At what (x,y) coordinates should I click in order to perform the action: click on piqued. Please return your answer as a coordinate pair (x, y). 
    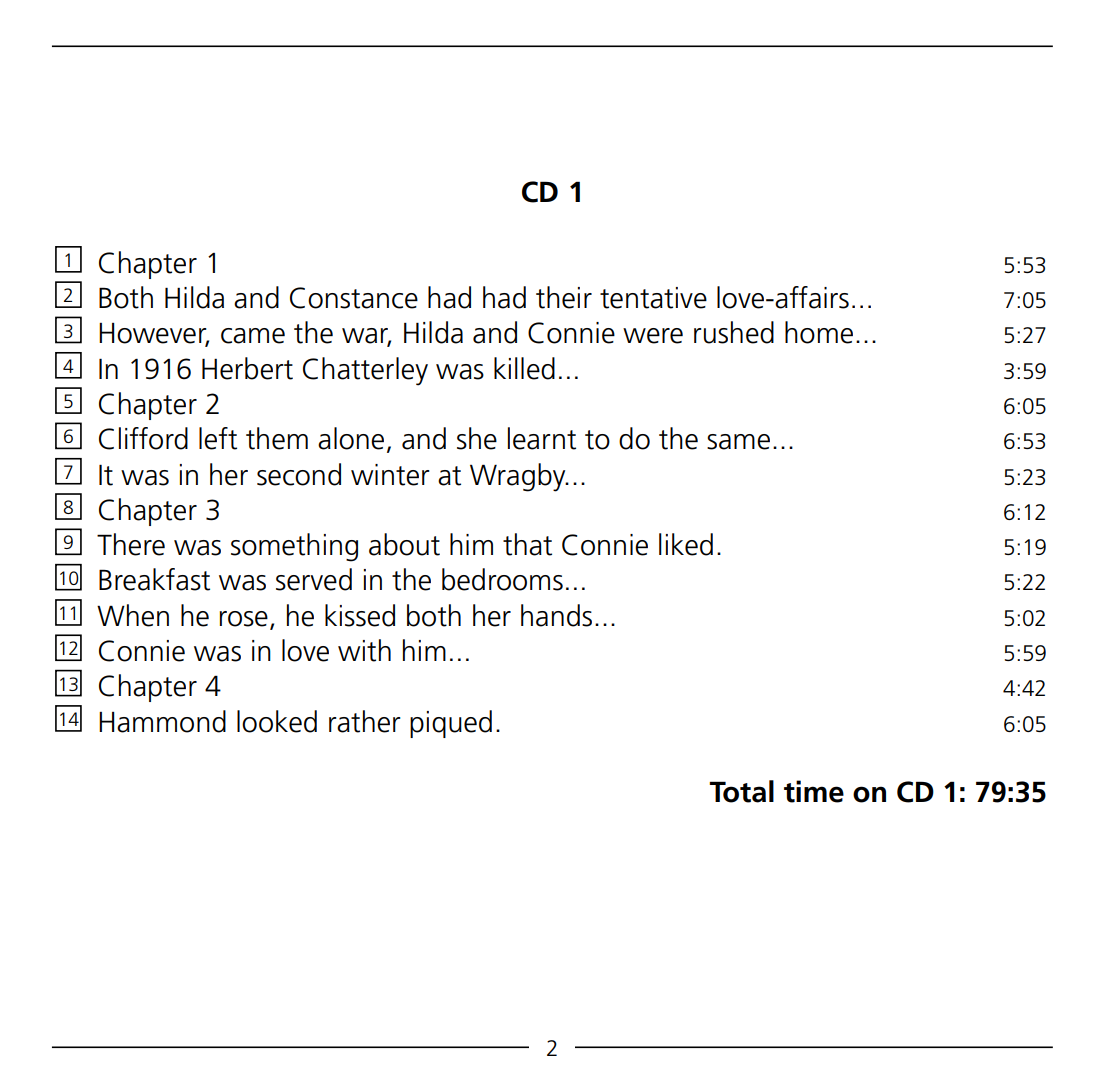
    Looking at the image, I should click on (451, 724).
